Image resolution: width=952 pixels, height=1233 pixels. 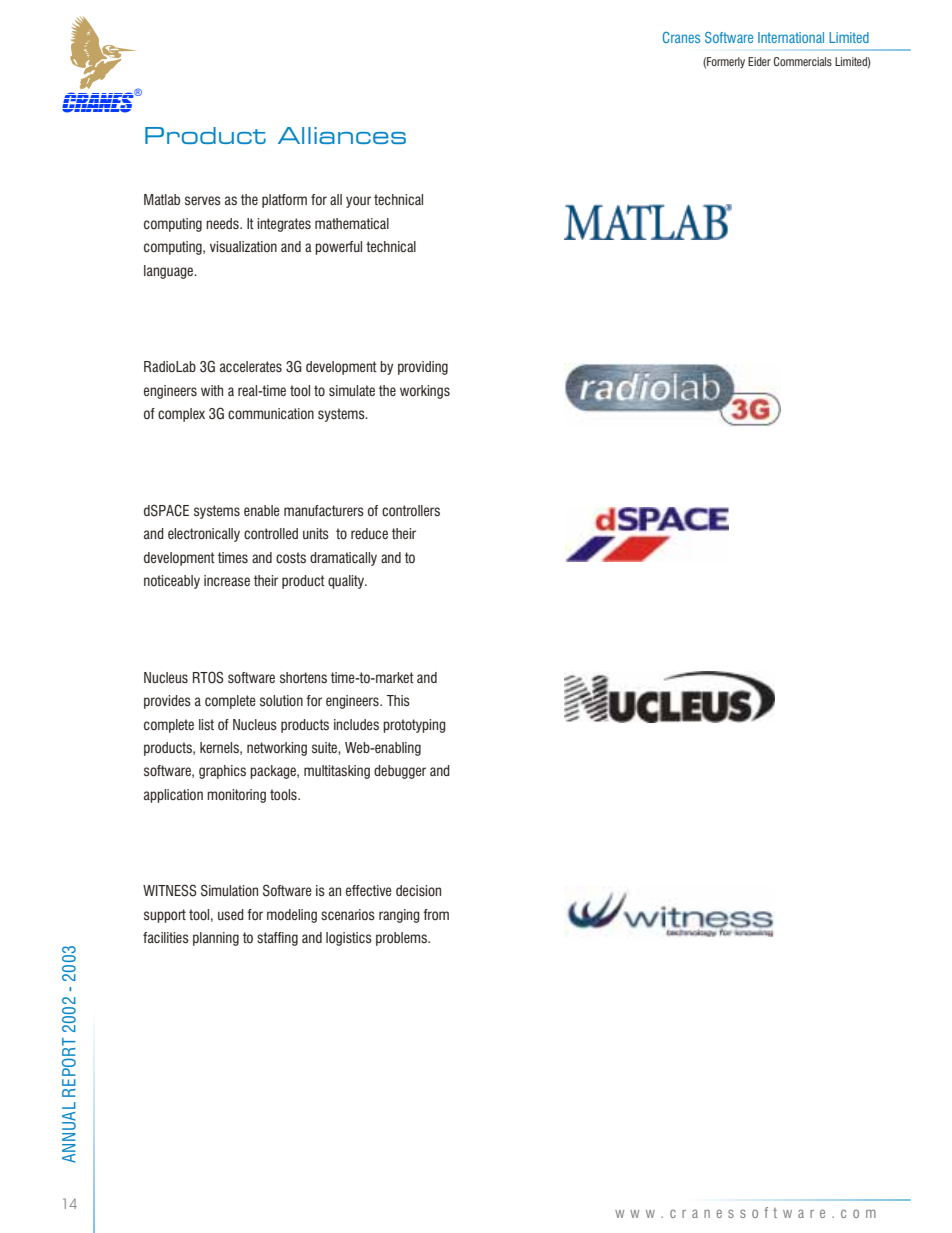 I want to click on prototyping, so click(x=414, y=726).
